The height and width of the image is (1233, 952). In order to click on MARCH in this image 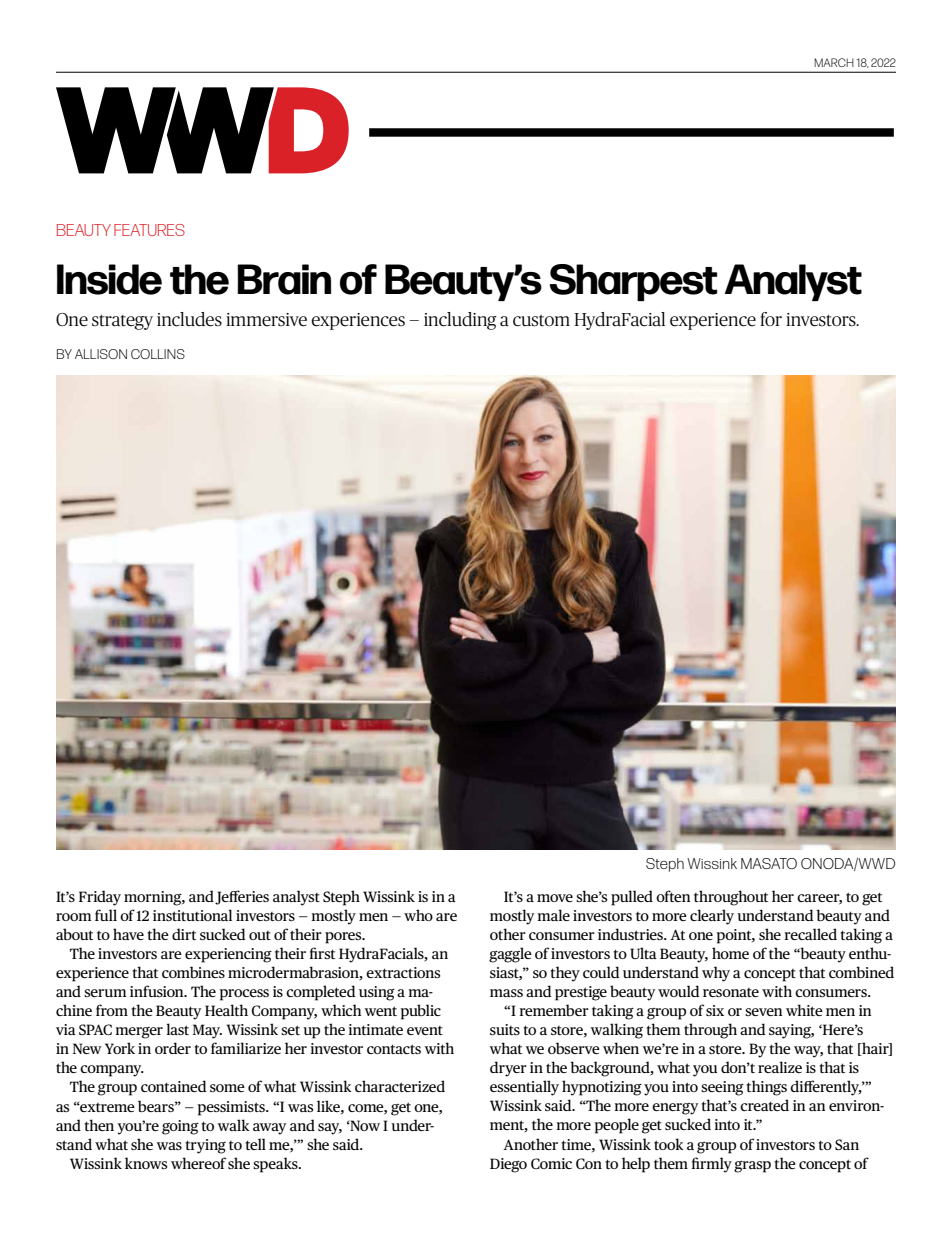, I will do `click(834, 62)`.
